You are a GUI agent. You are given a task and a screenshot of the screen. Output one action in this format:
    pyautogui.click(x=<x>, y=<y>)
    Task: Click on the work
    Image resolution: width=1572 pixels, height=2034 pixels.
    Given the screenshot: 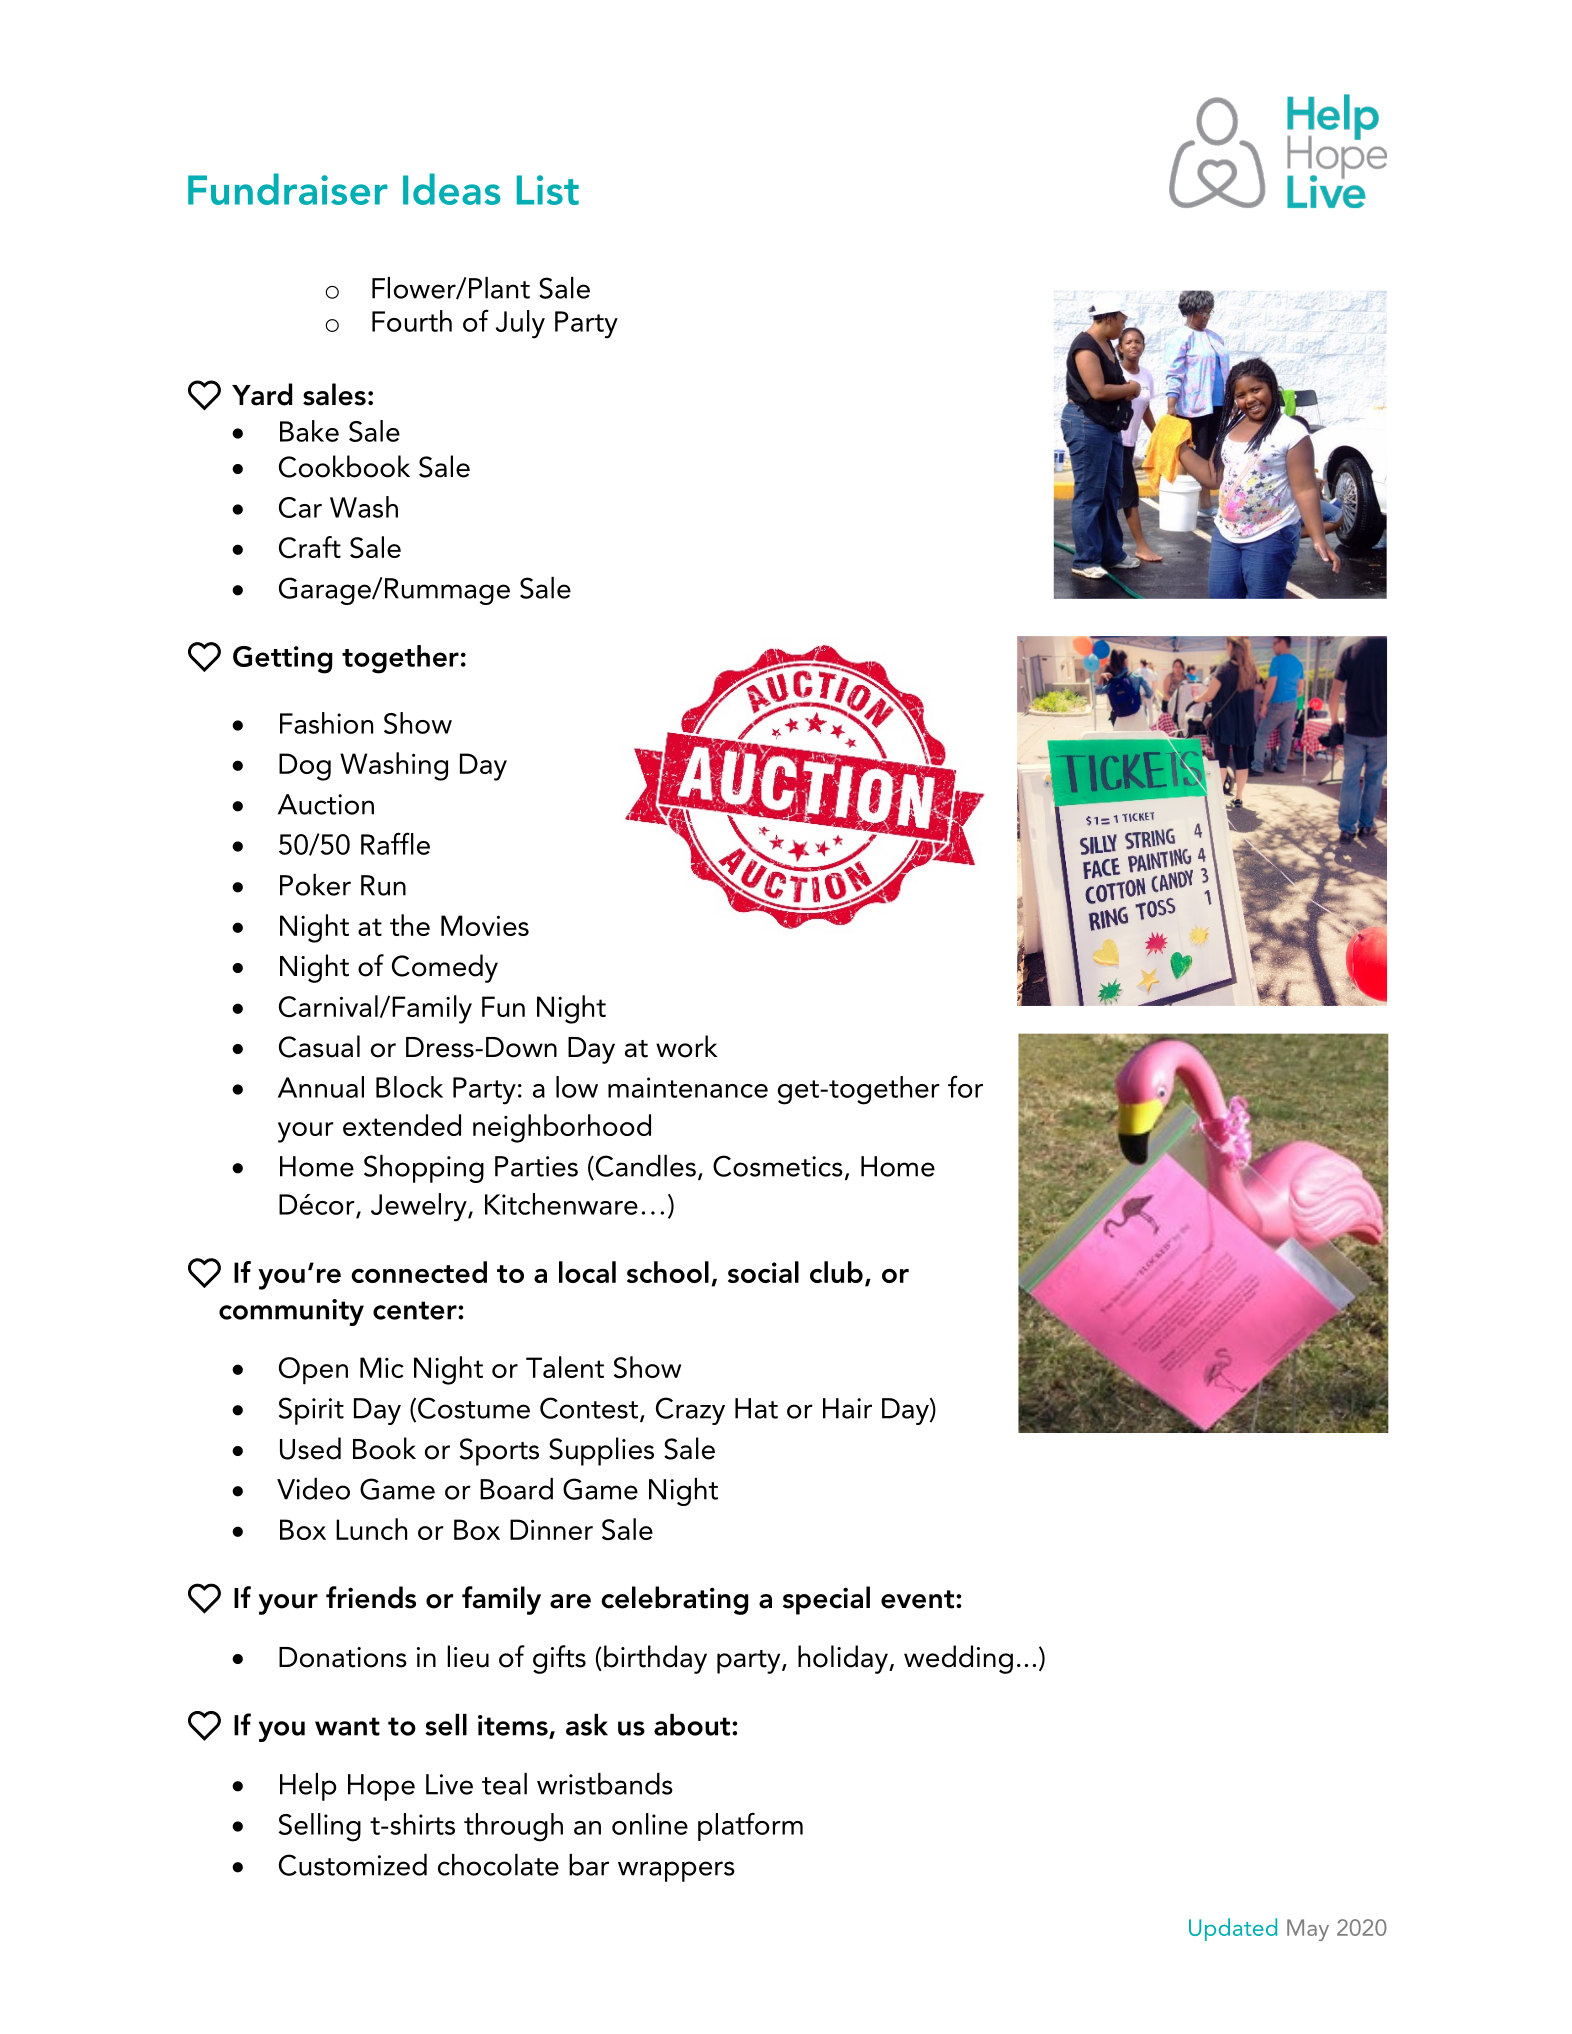 What is the action you would take?
    pyautogui.click(x=687, y=1046)
